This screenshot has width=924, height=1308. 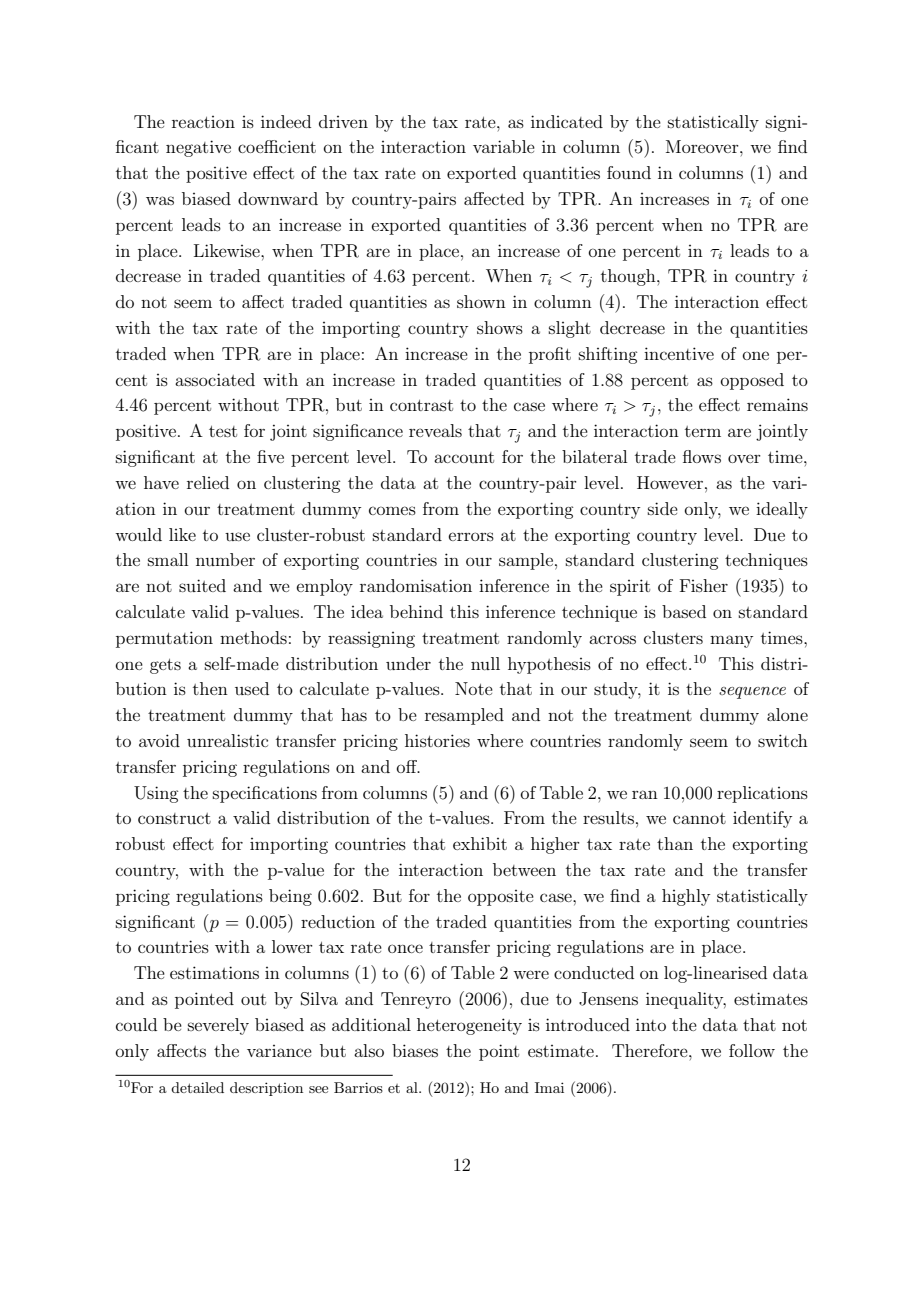 What do you see at coordinates (421, 405) in the screenshot?
I see `contrast` at bounding box center [421, 405].
